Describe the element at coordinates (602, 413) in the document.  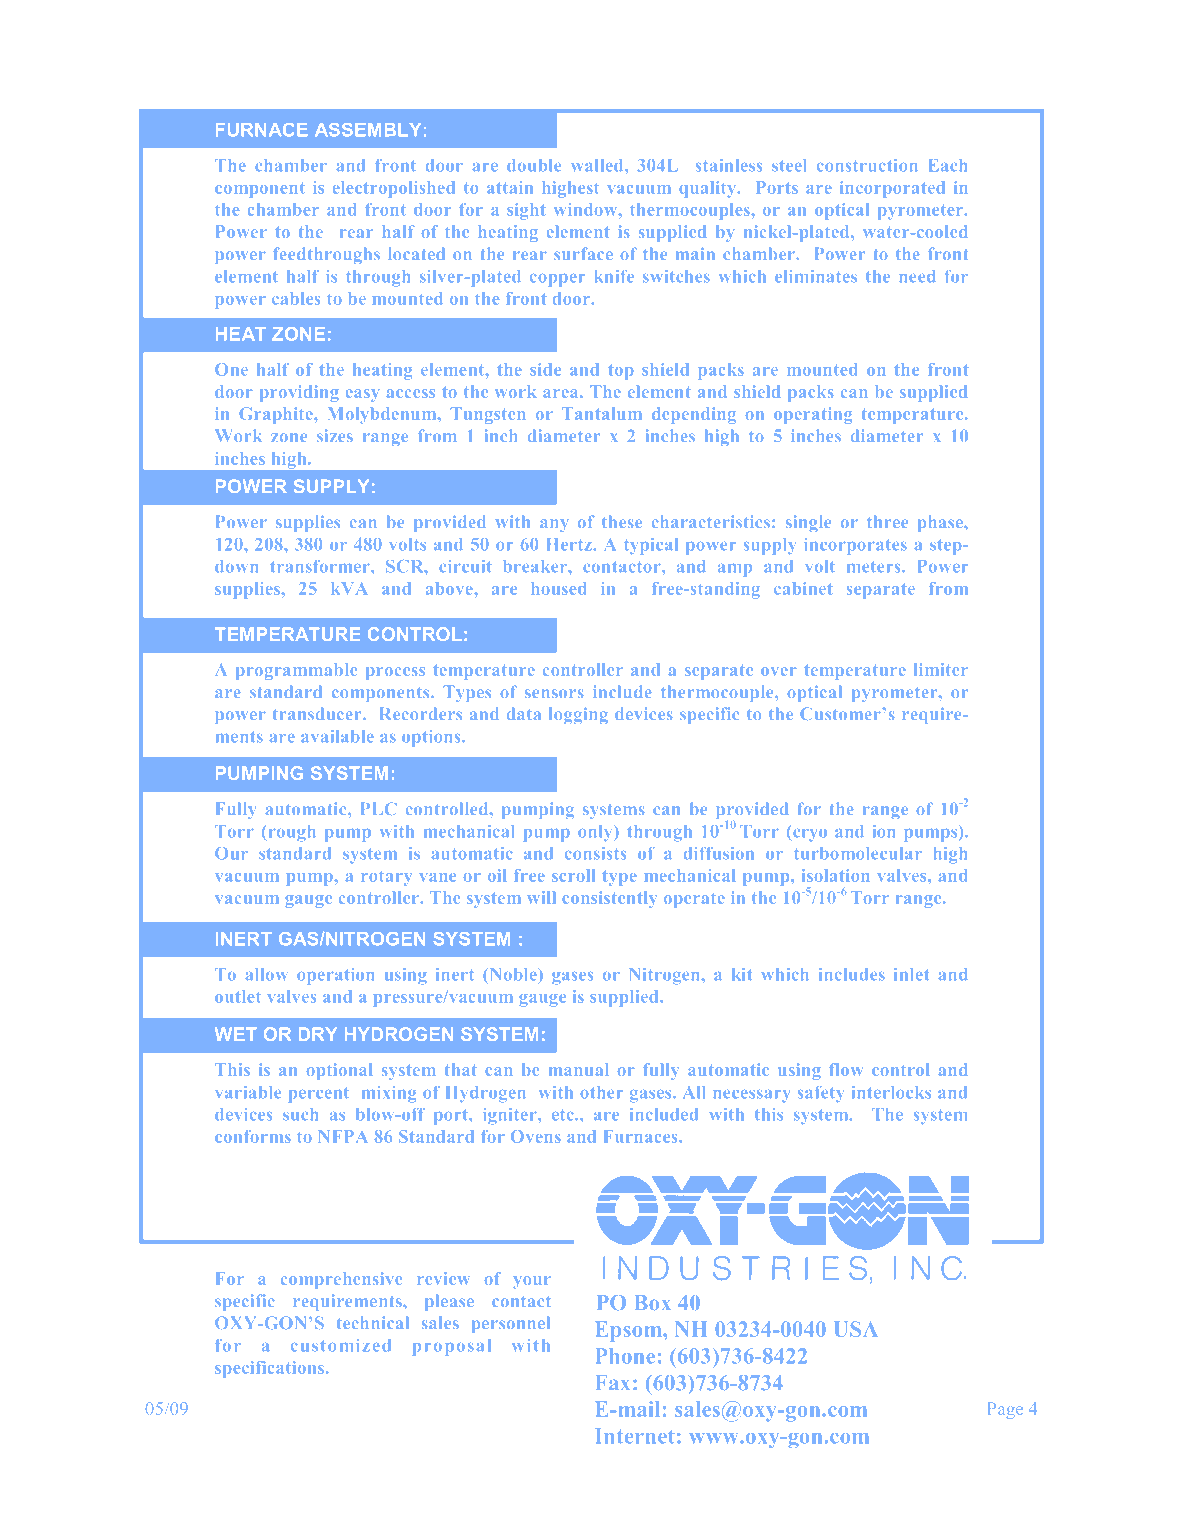
I see `Tantalum` at that location.
